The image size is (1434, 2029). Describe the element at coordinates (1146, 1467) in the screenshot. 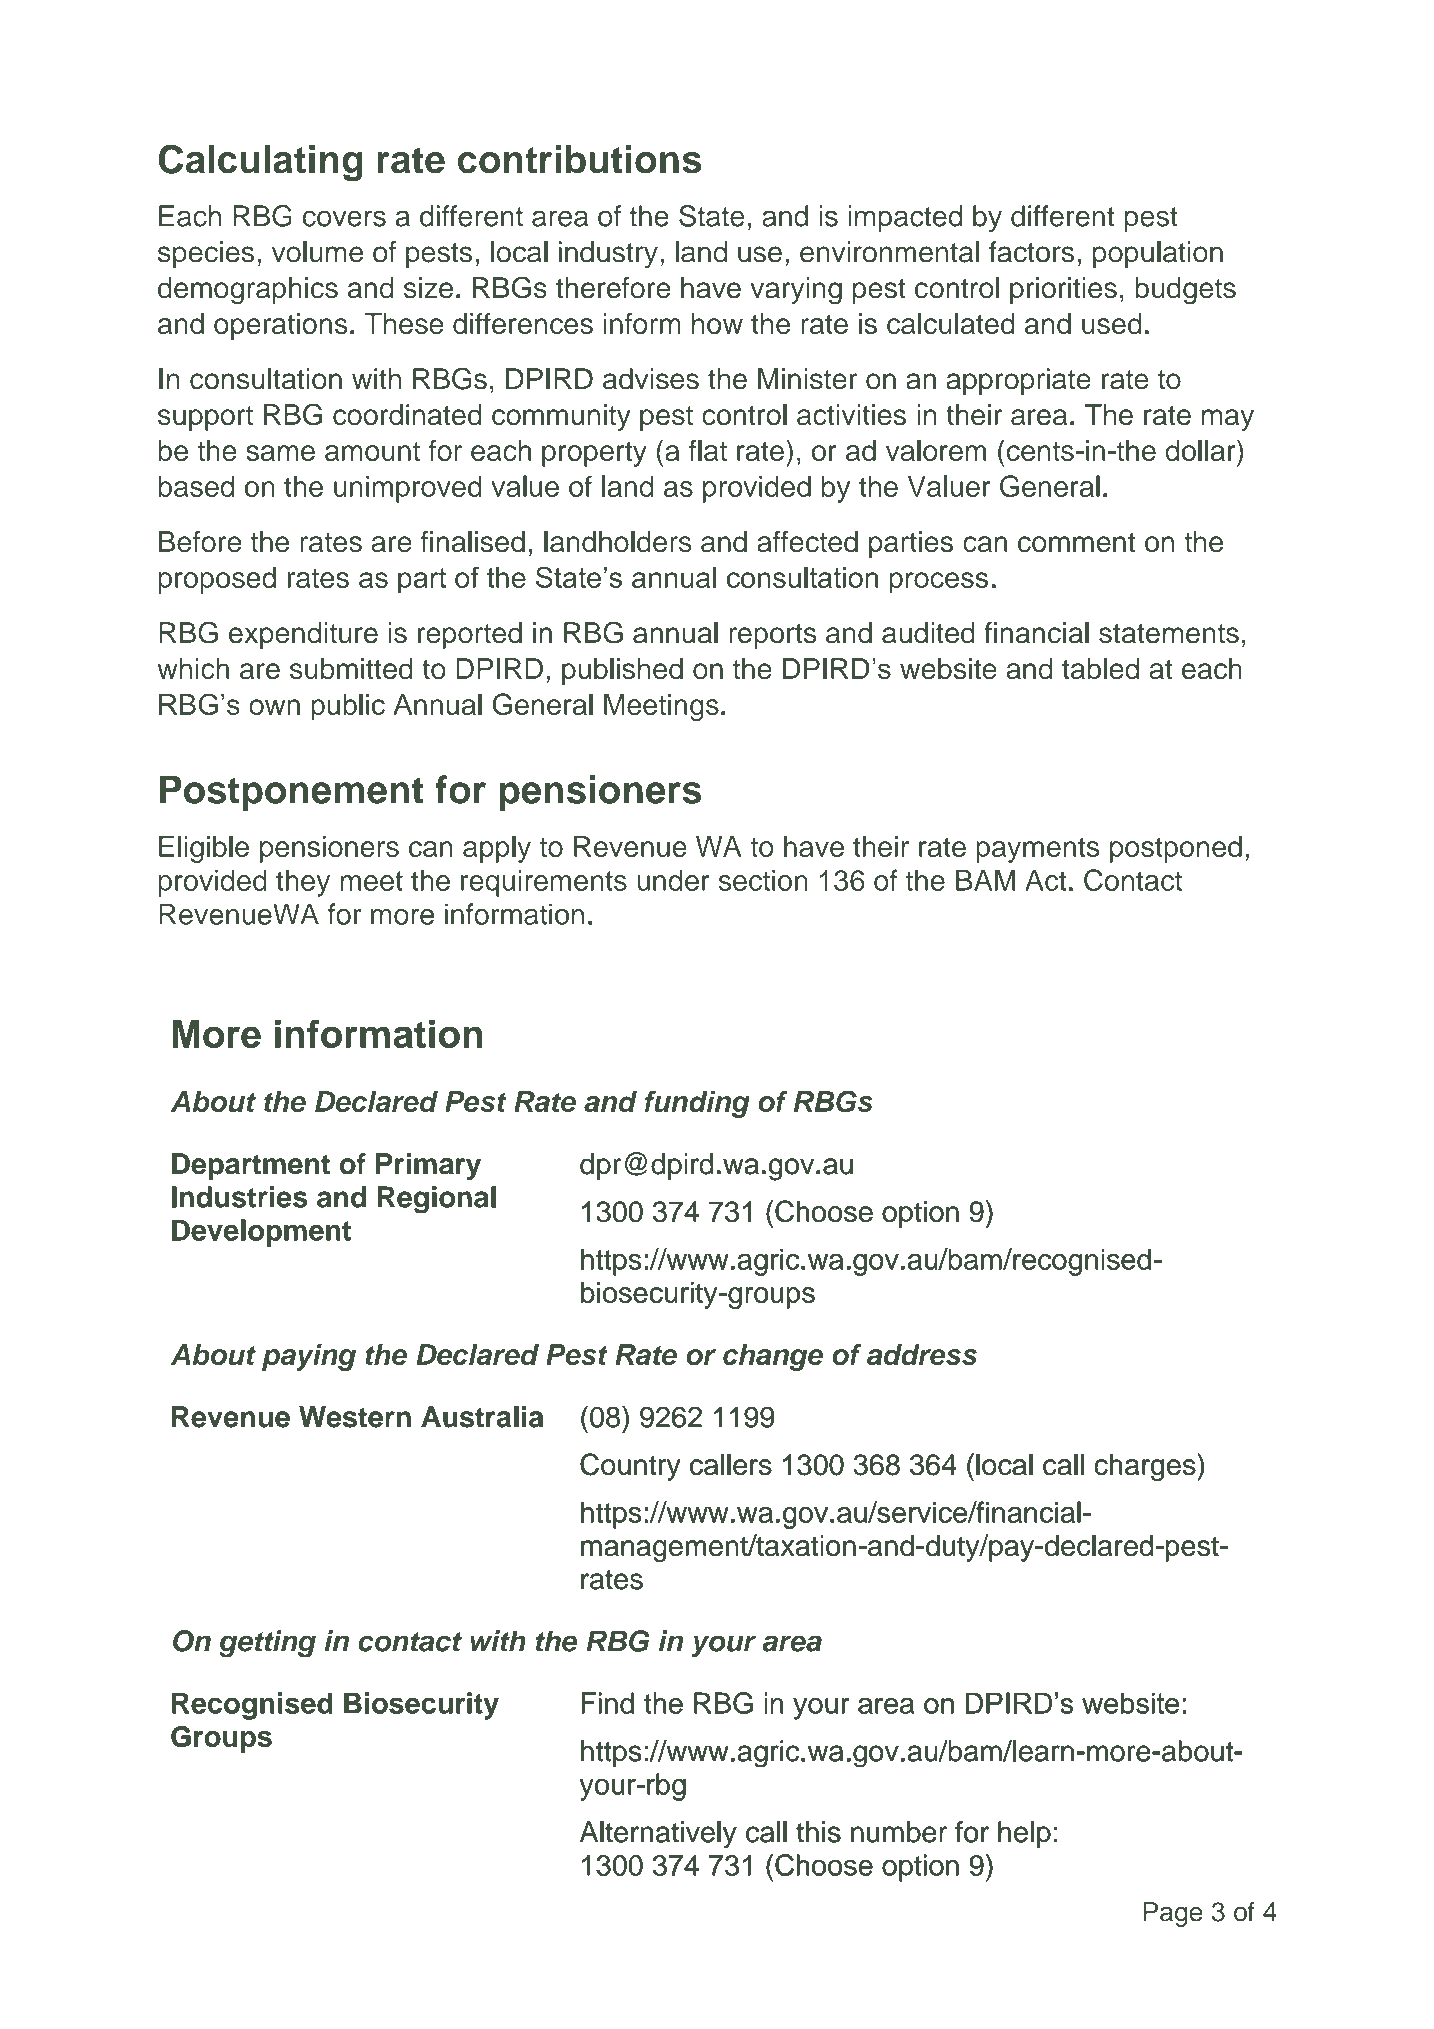

I see `charges` at that location.
